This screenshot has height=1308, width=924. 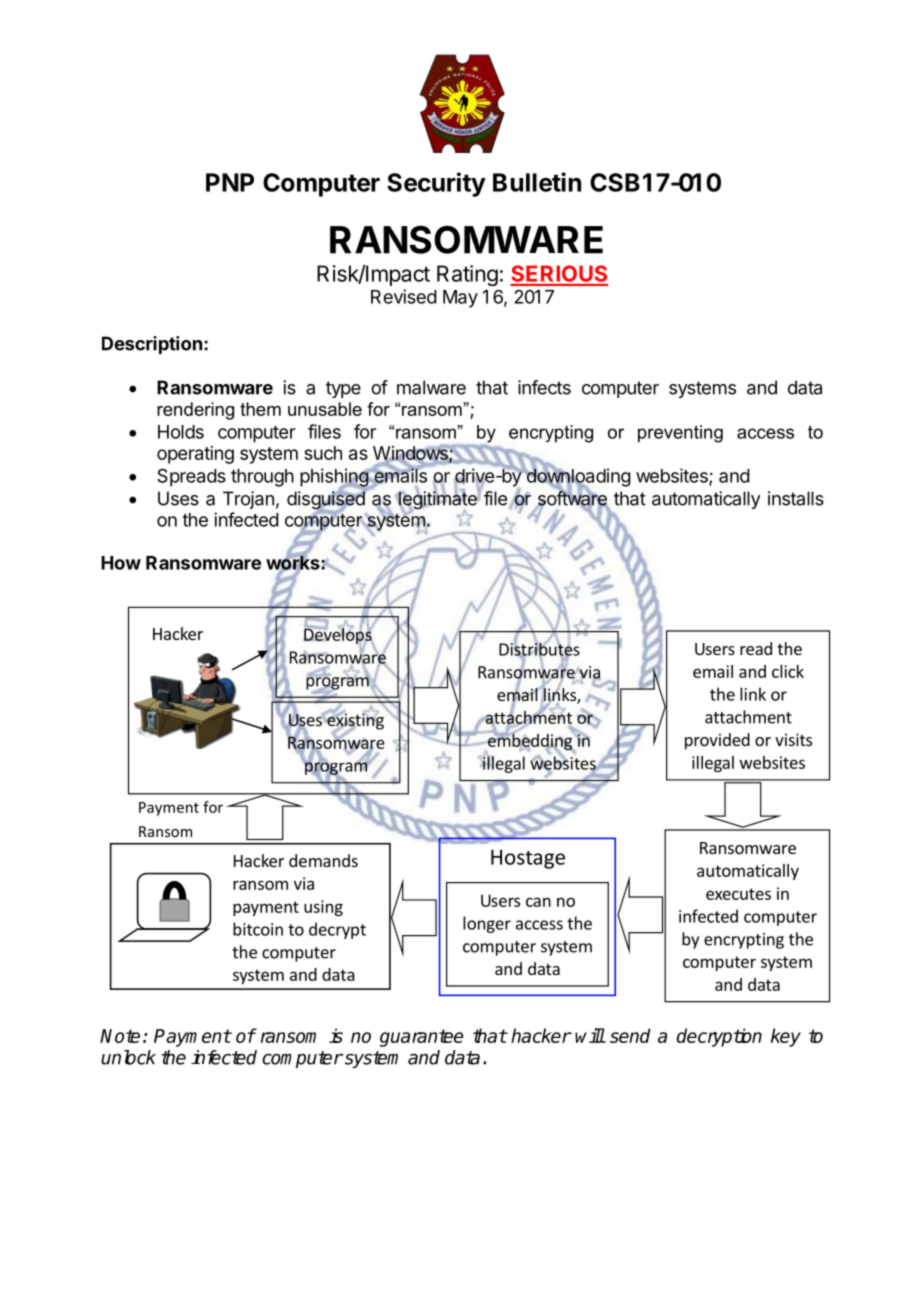 I want to click on Bulletin, so click(x=537, y=182).
